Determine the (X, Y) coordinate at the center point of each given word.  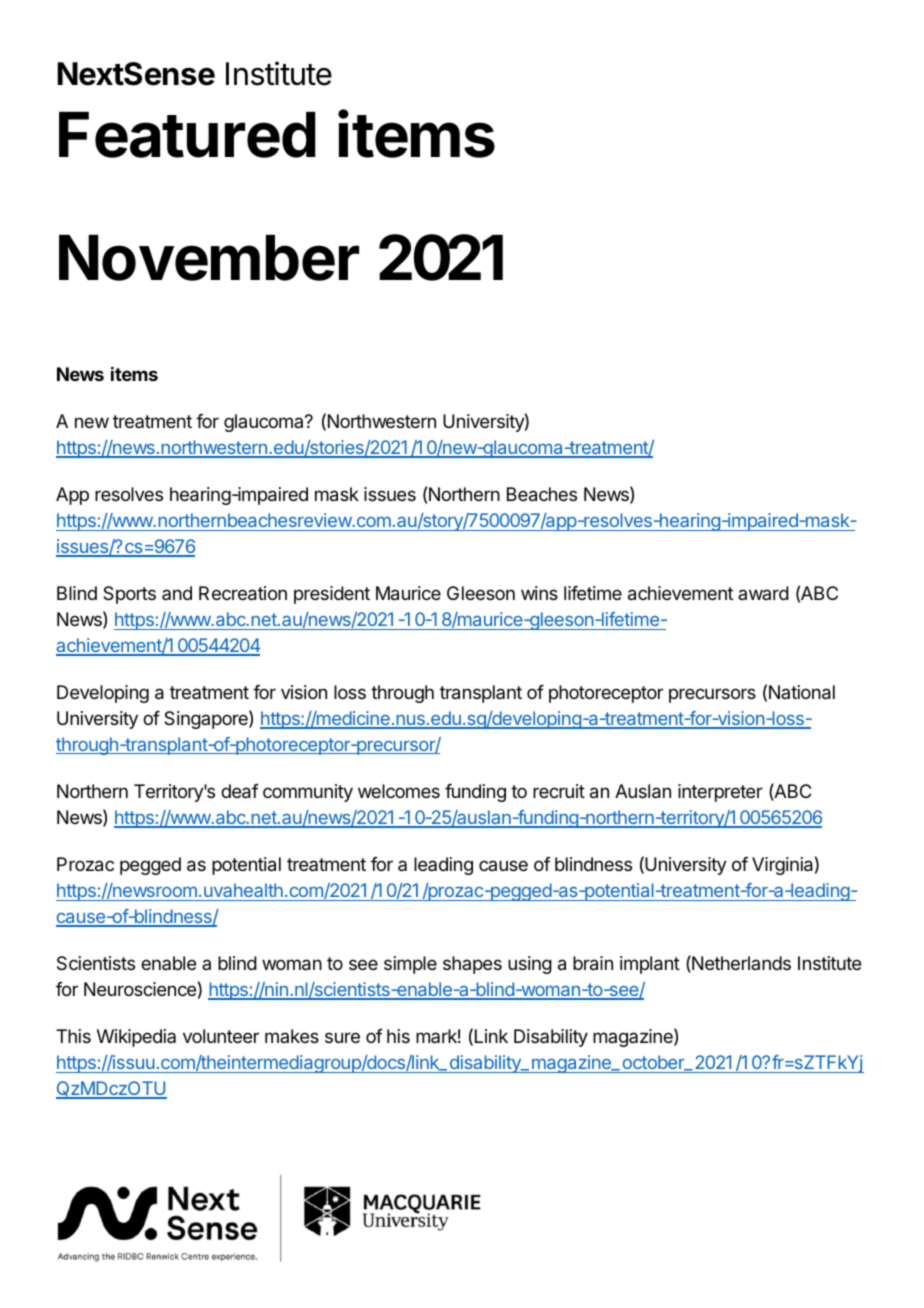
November (209, 258)
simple (410, 965)
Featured (187, 135)
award (763, 593)
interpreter (720, 793)
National (802, 692)
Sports (129, 595)
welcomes (399, 791)
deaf (240, 791)
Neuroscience (140, 989)
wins (539, 593)
